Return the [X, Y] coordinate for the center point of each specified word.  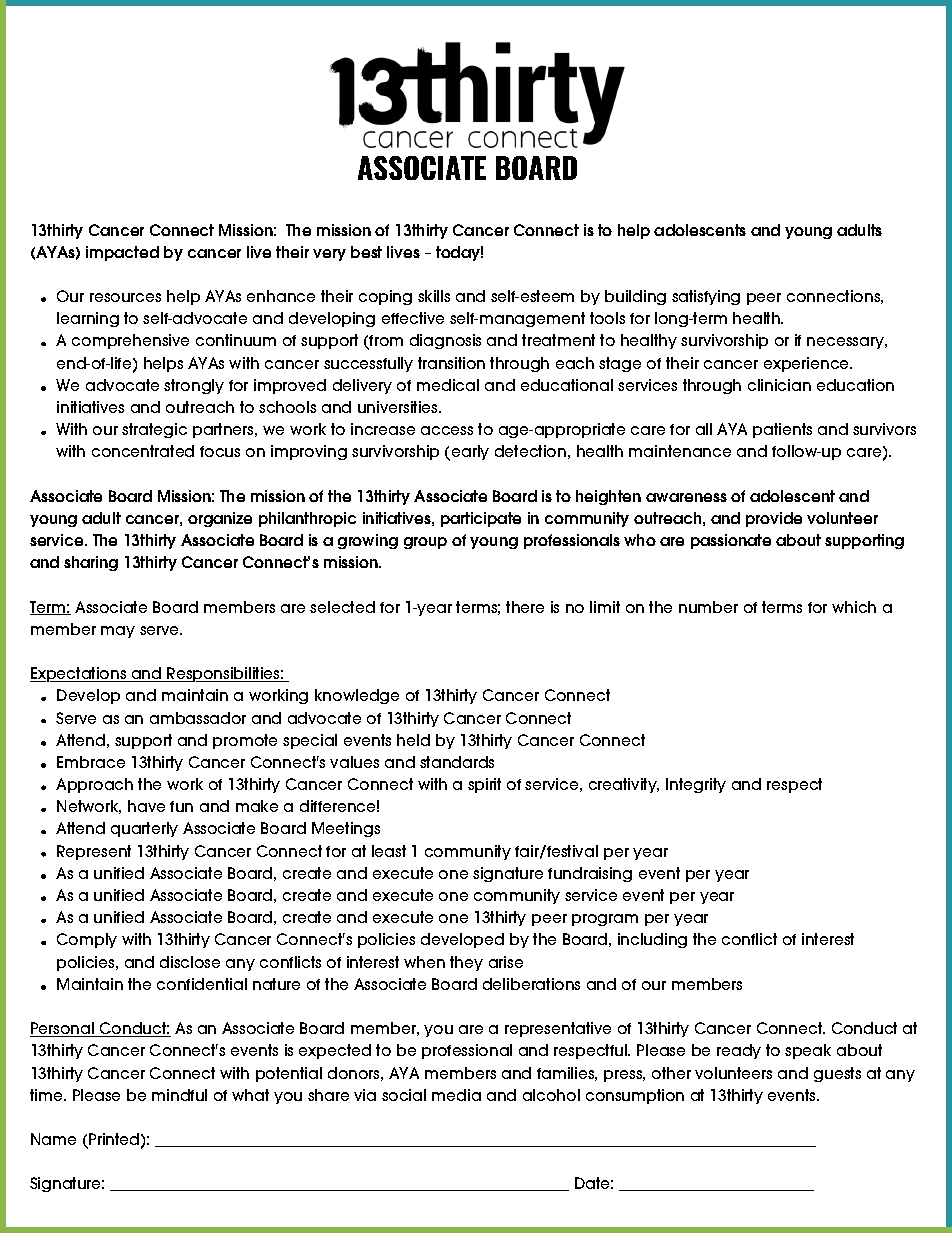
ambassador [198, 718]
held [413, 740]
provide [774, 519]
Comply [87, 940]
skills [434, 296]
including [652, 940]
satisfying [706, 297]
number [708, 607]
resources [125, 297]
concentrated [143, 451]
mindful [179, 1095]
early [469, 453]
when [424, 962]
